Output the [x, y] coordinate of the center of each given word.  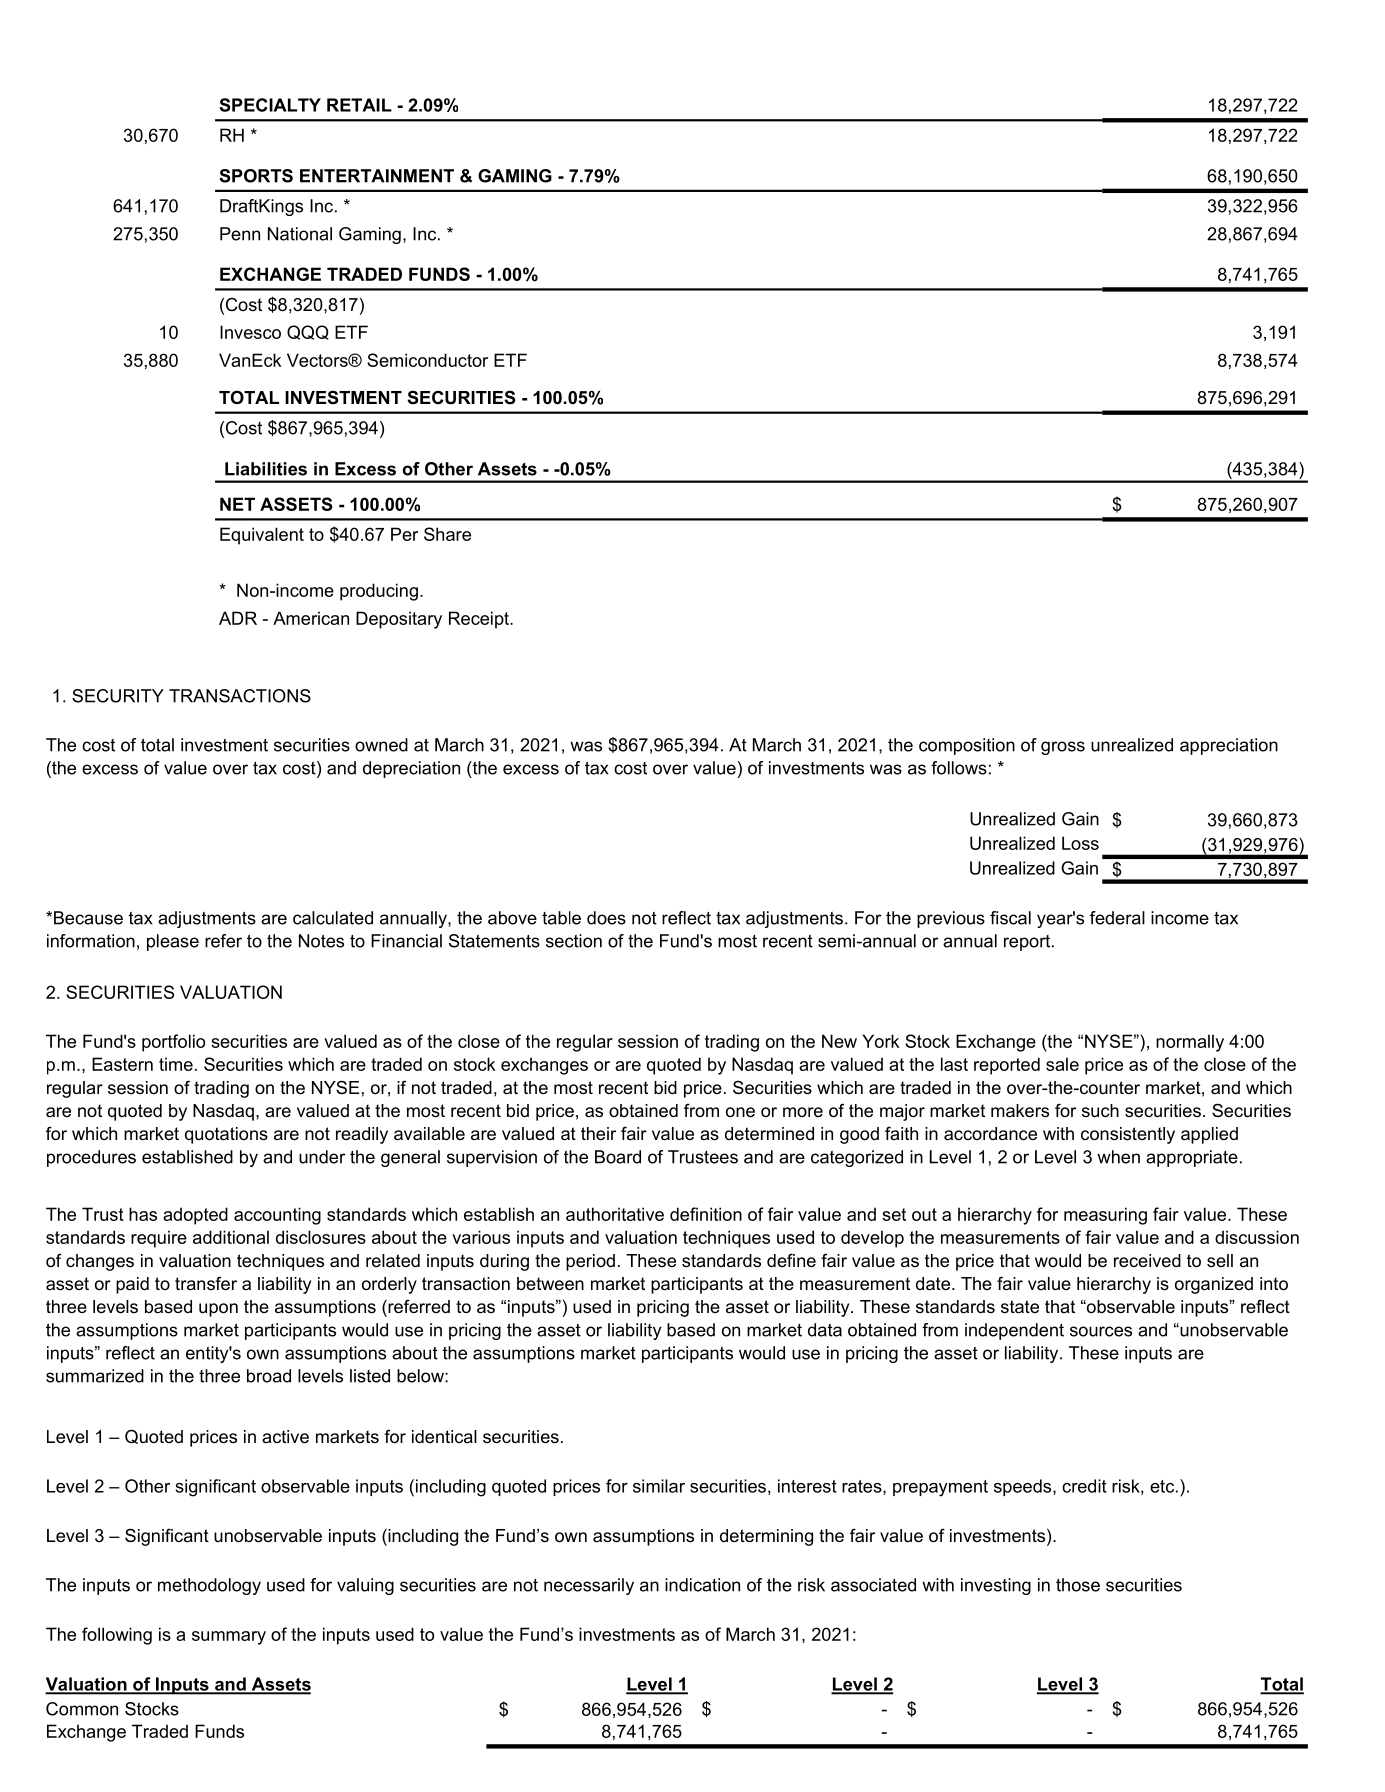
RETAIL [359, 105]
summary [229, 1638]
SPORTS [256, 176]
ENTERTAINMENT [377, 176]
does [606, 918]
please [173, 942]
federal [1117, 918]
